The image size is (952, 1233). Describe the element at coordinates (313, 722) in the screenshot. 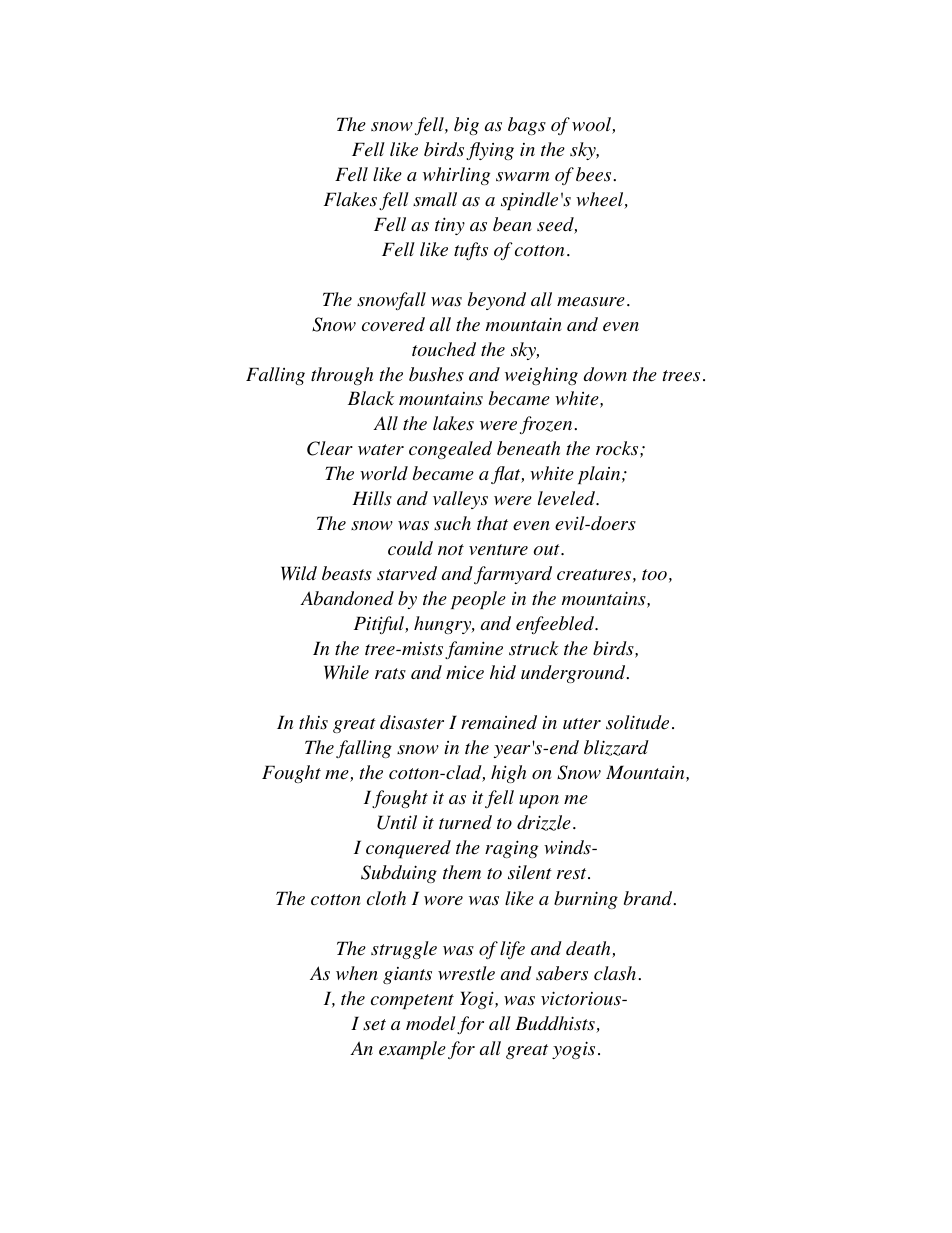

I see `this` at that location.
